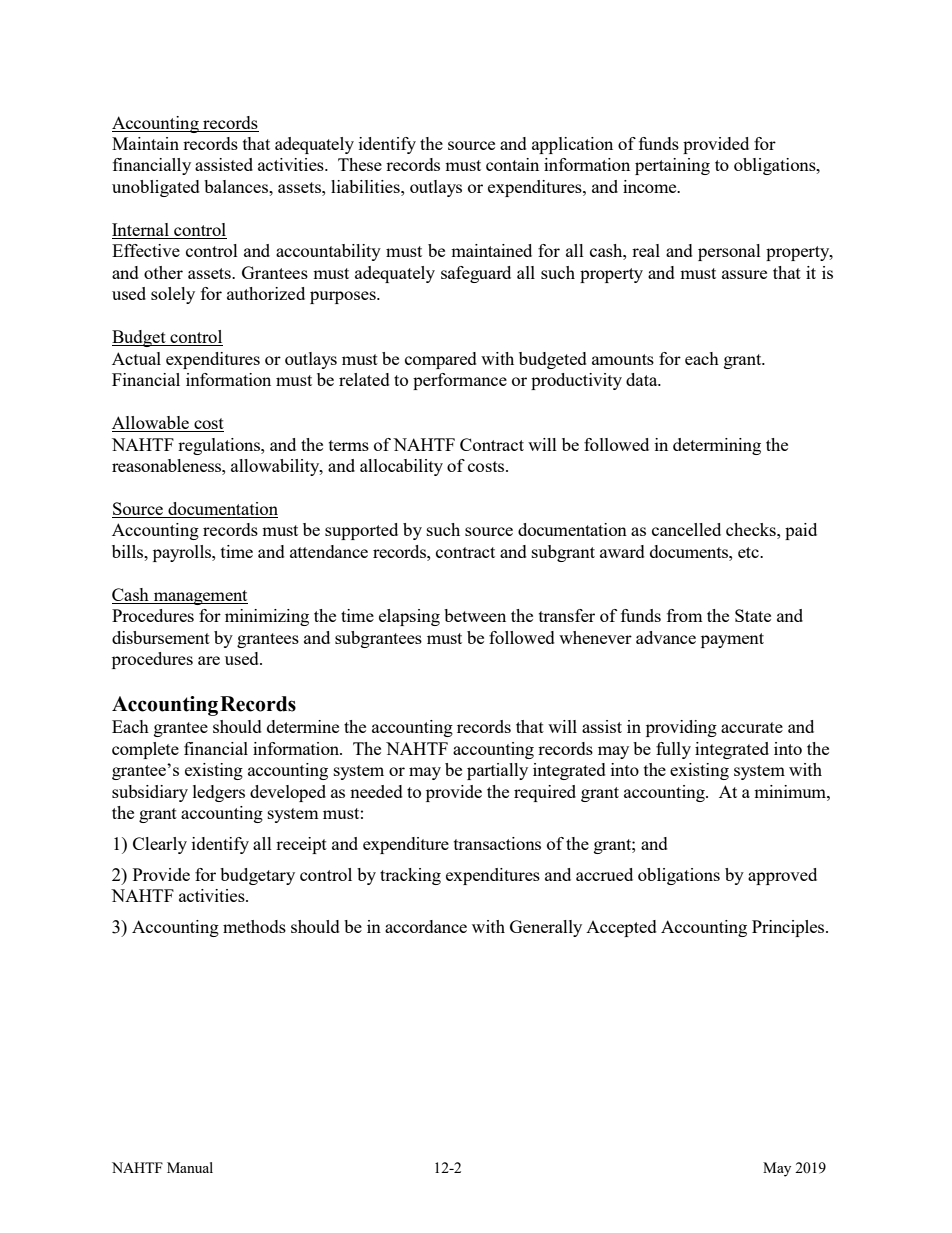 This page has height=1233, width=952. Describe the element at coordinates (141, 231) in the page. I see `Internal` at that location.
